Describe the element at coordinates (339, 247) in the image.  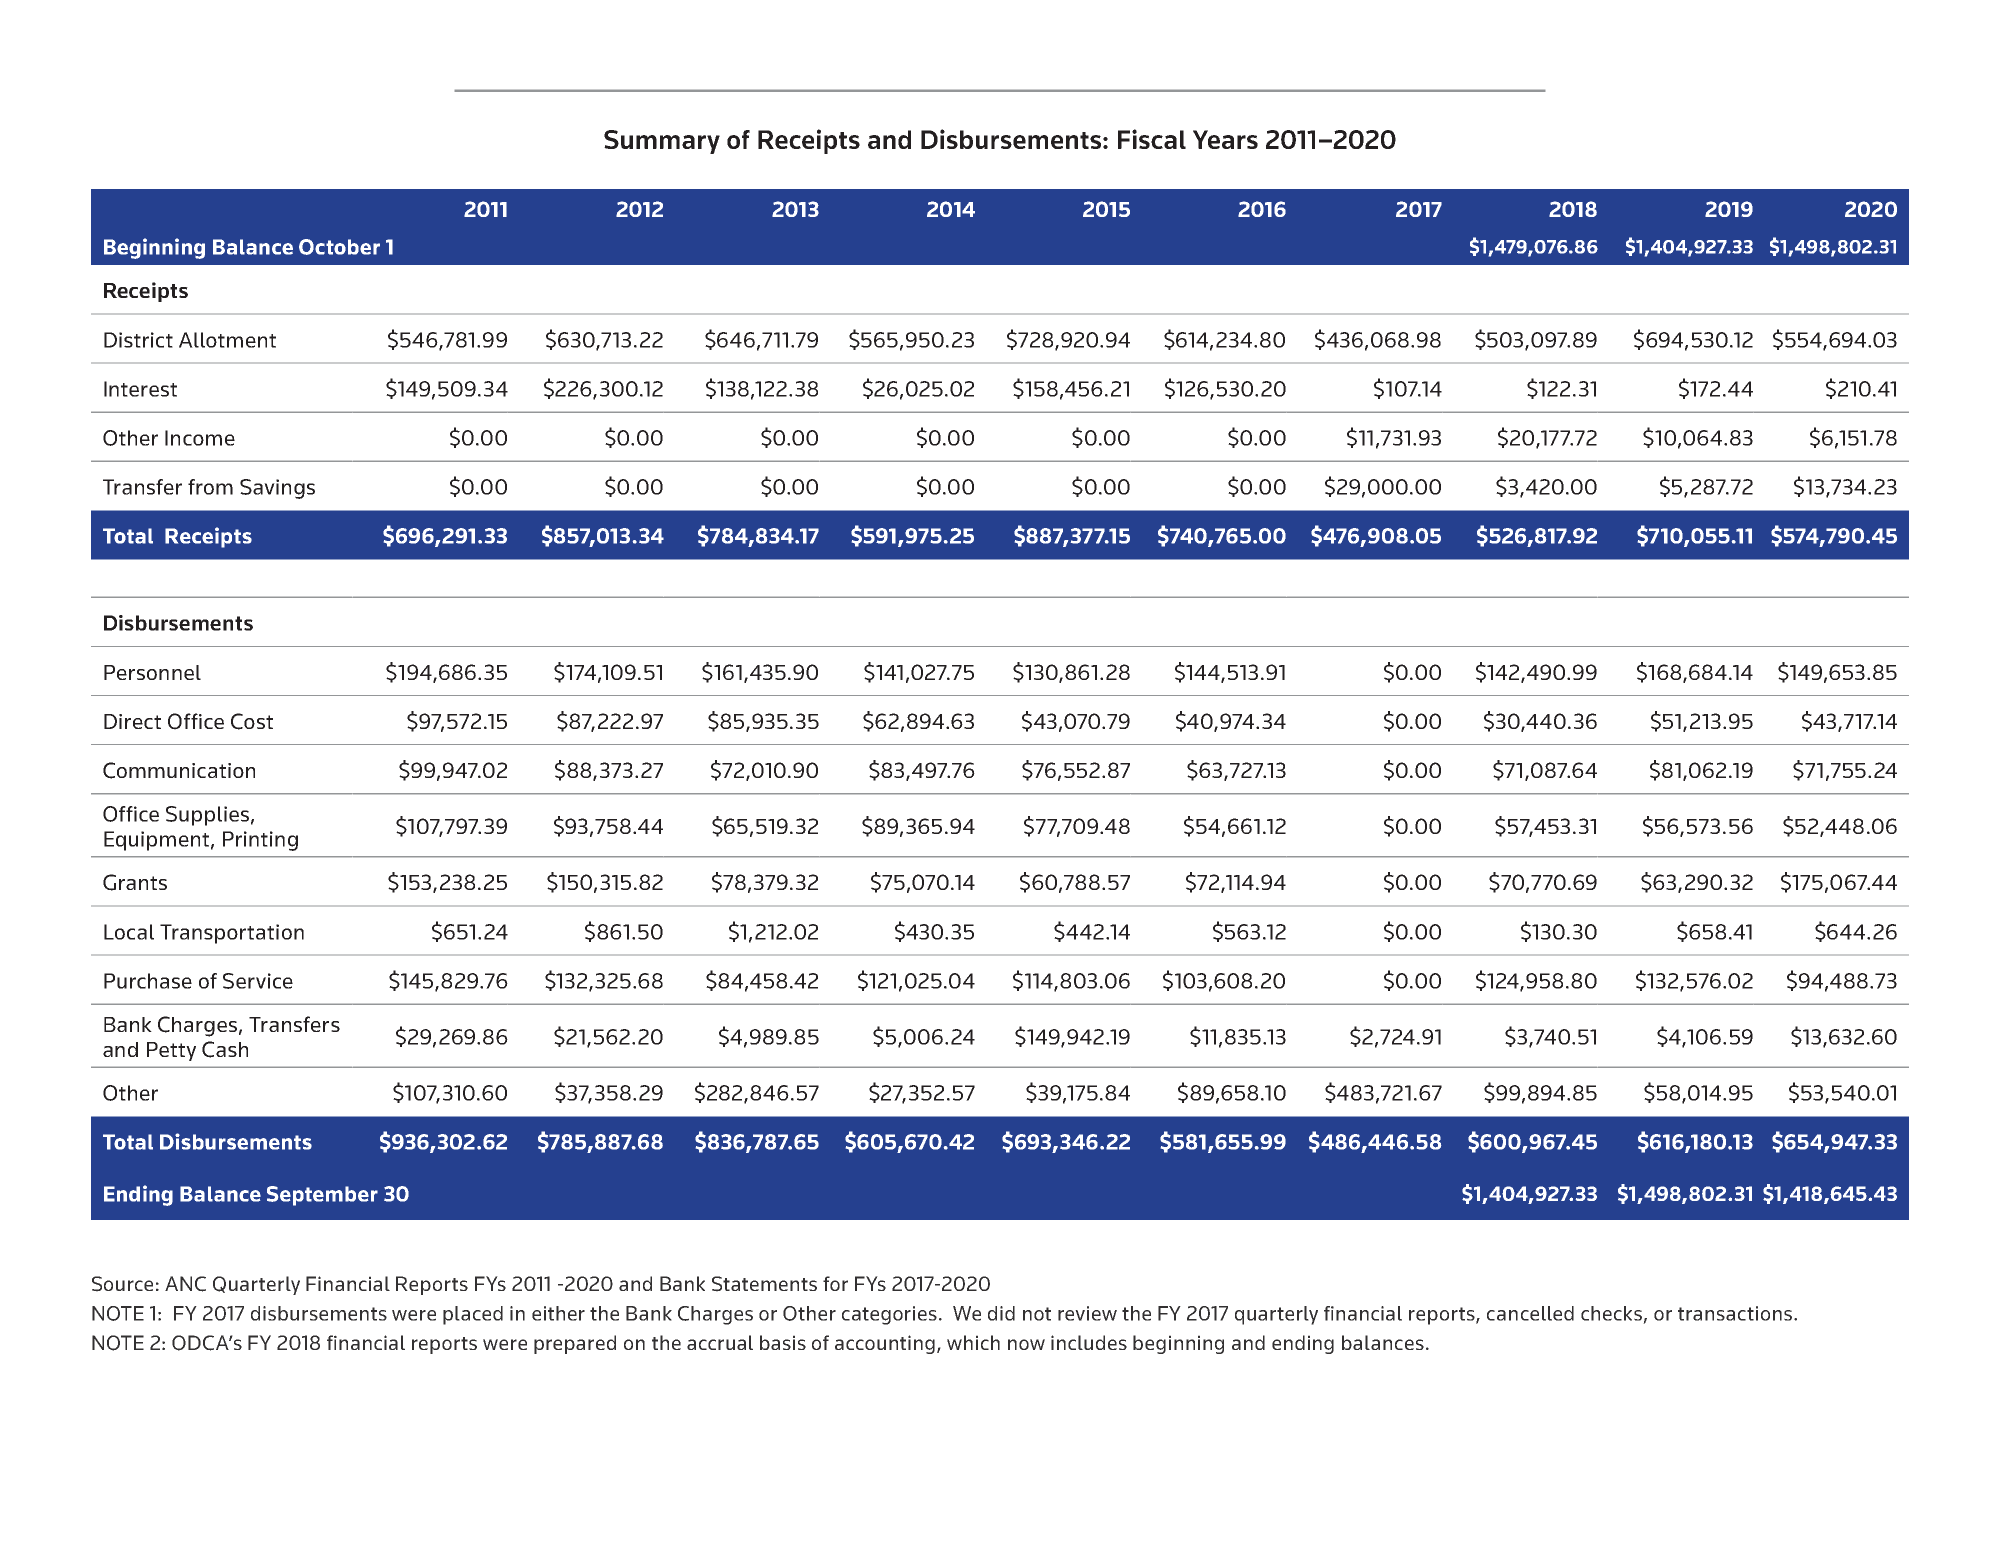
I see `October` at that location.
